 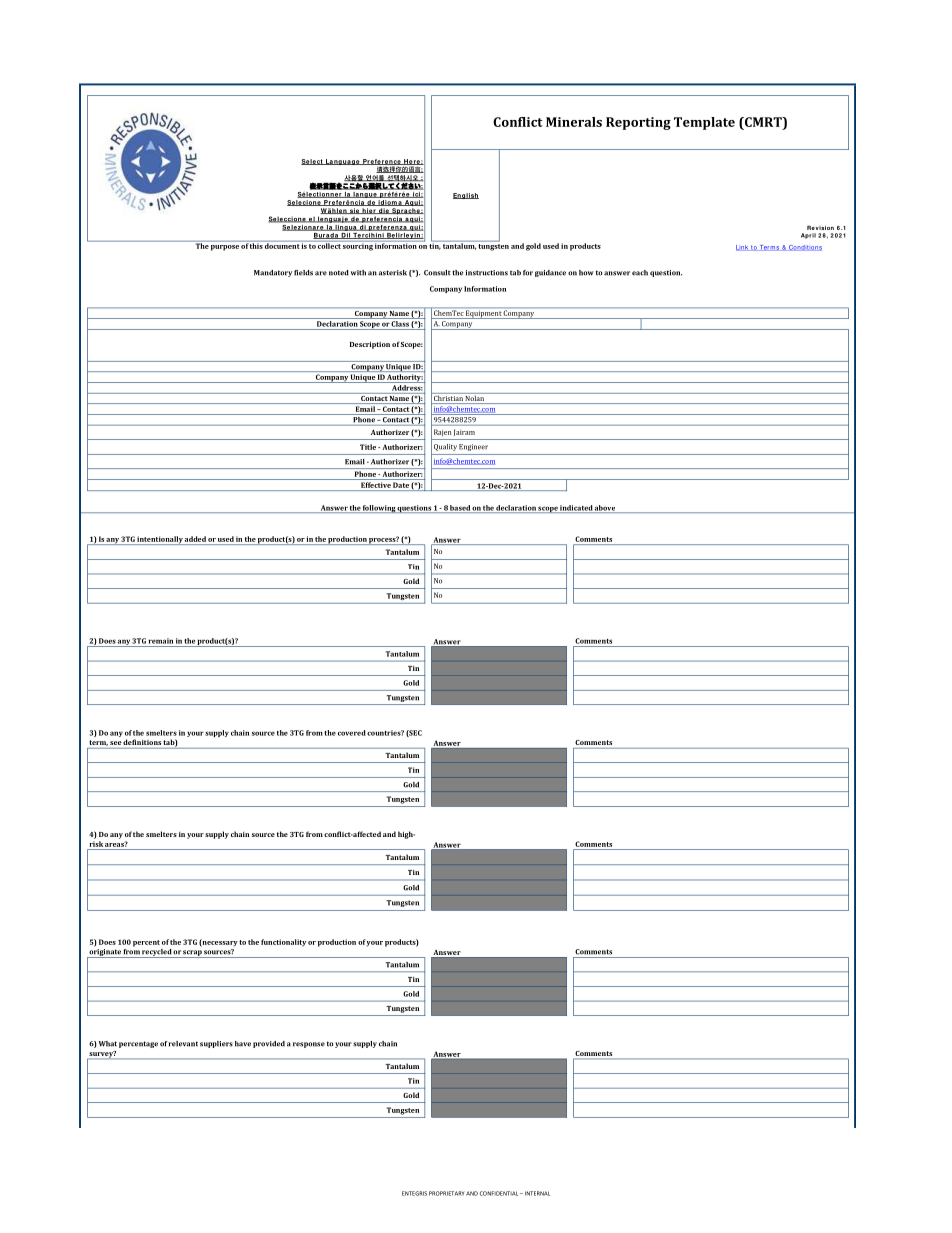 I want to click on indicated, so click(x=576, y=509).
